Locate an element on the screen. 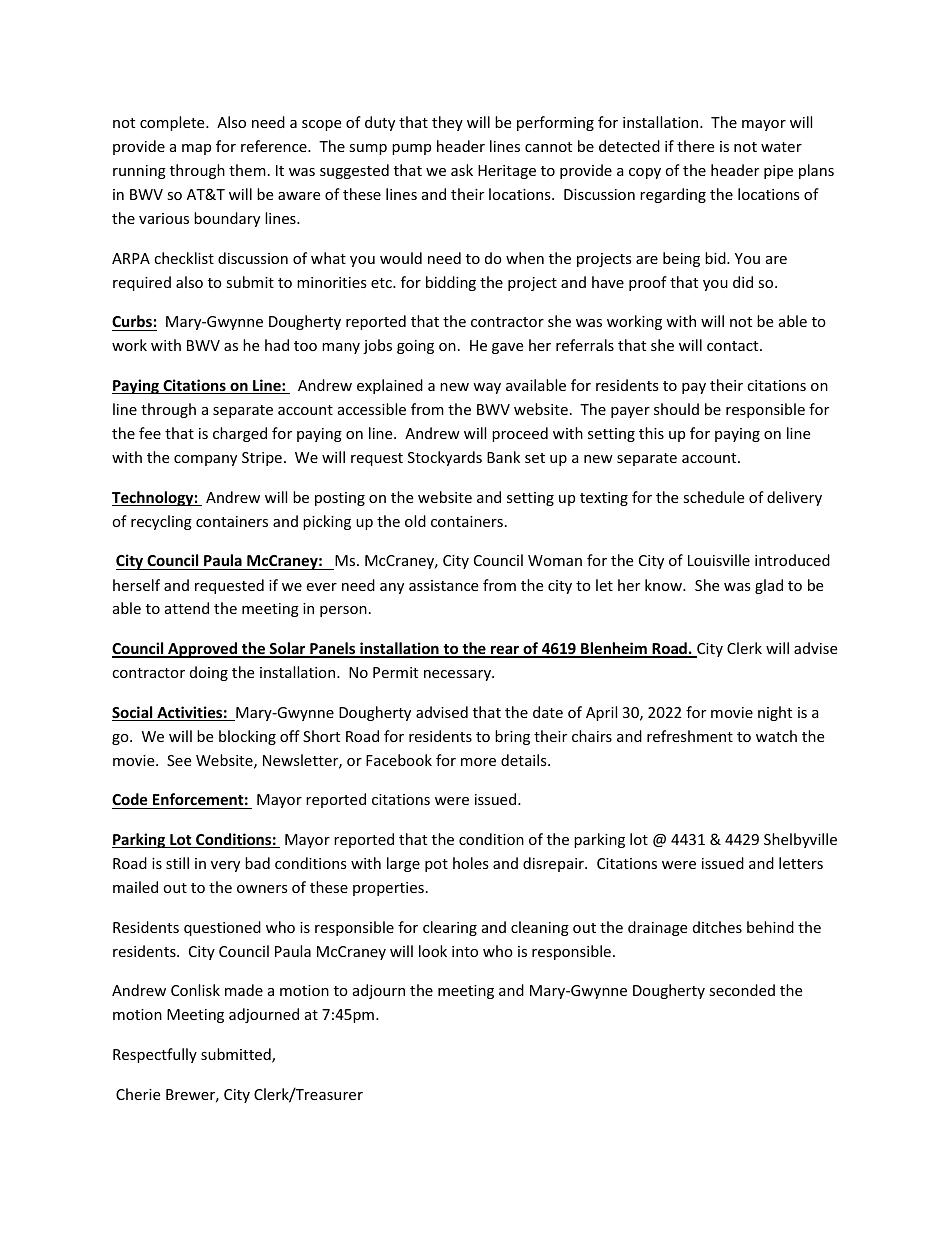 The width and height of the screenshot is (952, 1233). holes is located at coordinates (471, 863).
